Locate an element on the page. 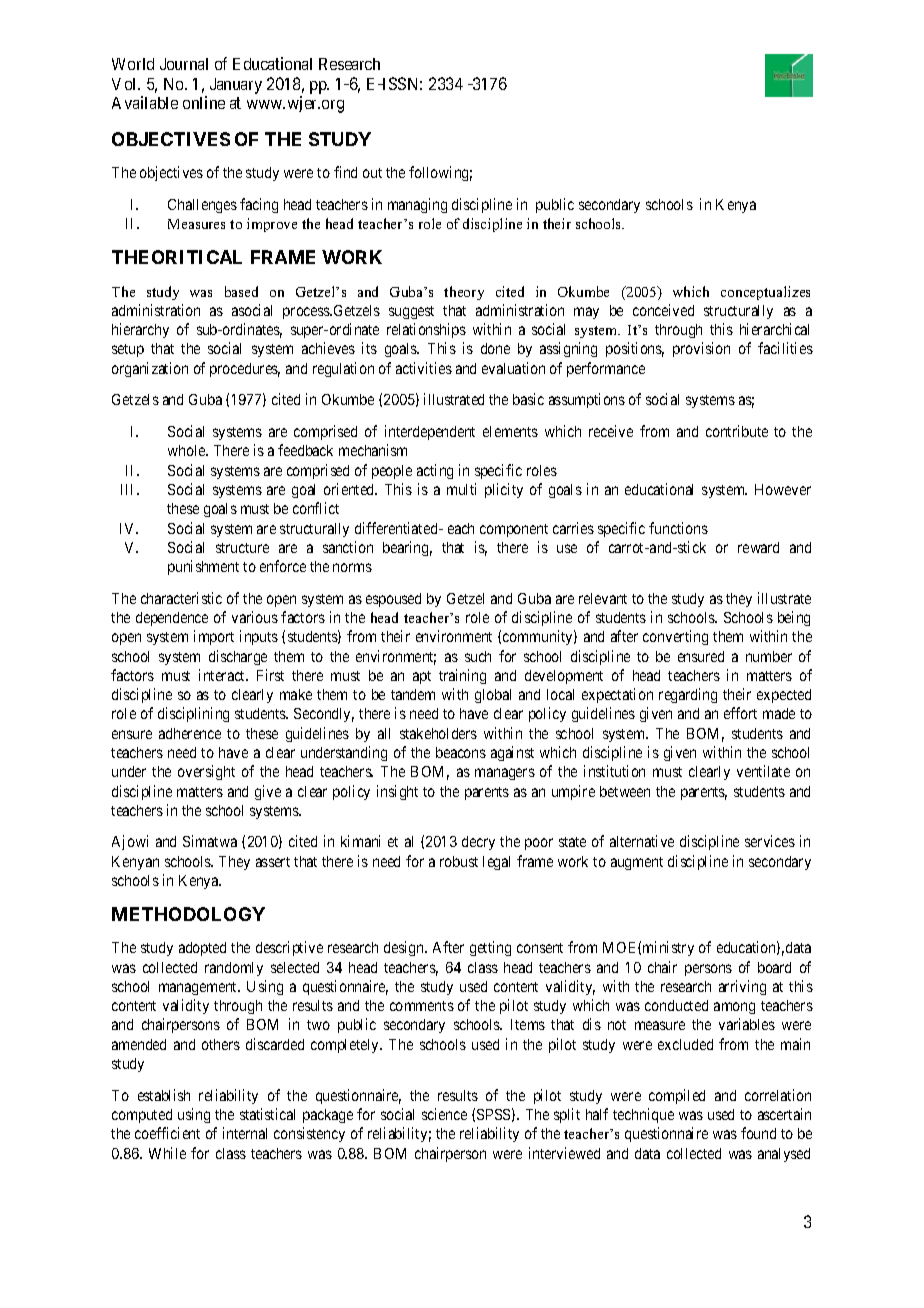 This image has height=1308, width=924. oversight is located at coordinates (206, 772).
